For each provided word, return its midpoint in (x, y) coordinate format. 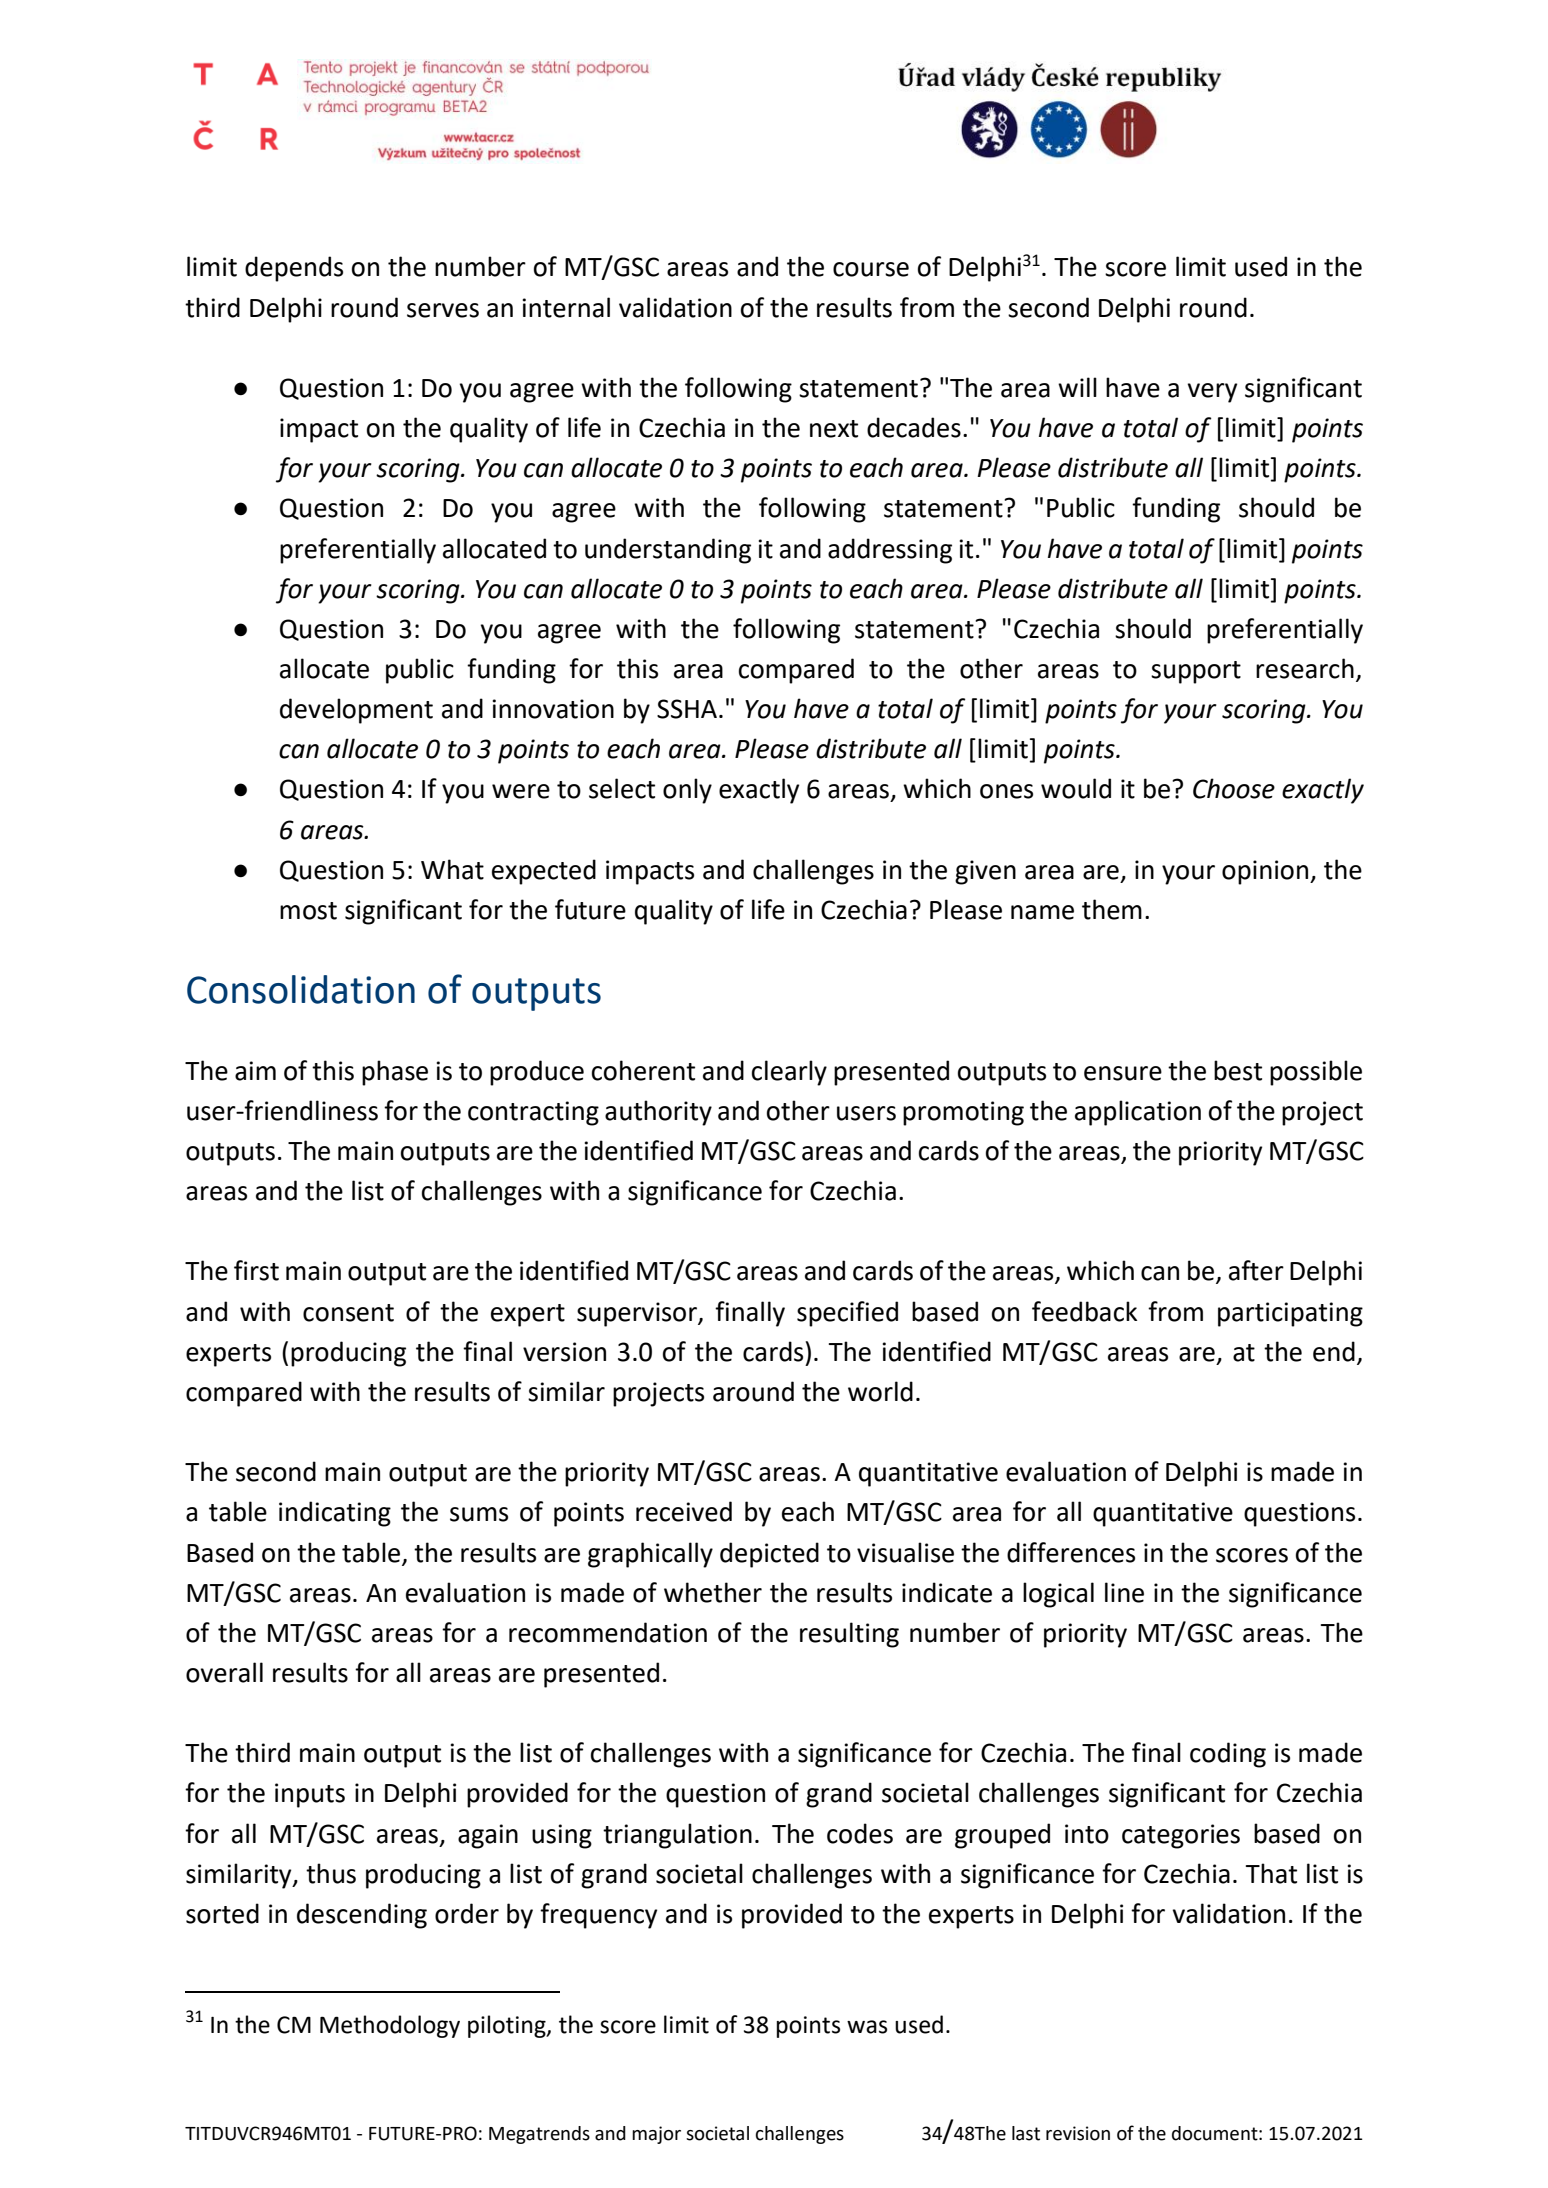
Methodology (390, 2026)
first (256, 1270)
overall (224, 1672)
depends (294, 269)
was (867, 2027)
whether (713, 1592)
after (1256, 1270)
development (356, 711)
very (1212, 393)
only (687, 791)
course (871, 269)
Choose (1234, 788)
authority (658, 1113)
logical (1058, 1595)
